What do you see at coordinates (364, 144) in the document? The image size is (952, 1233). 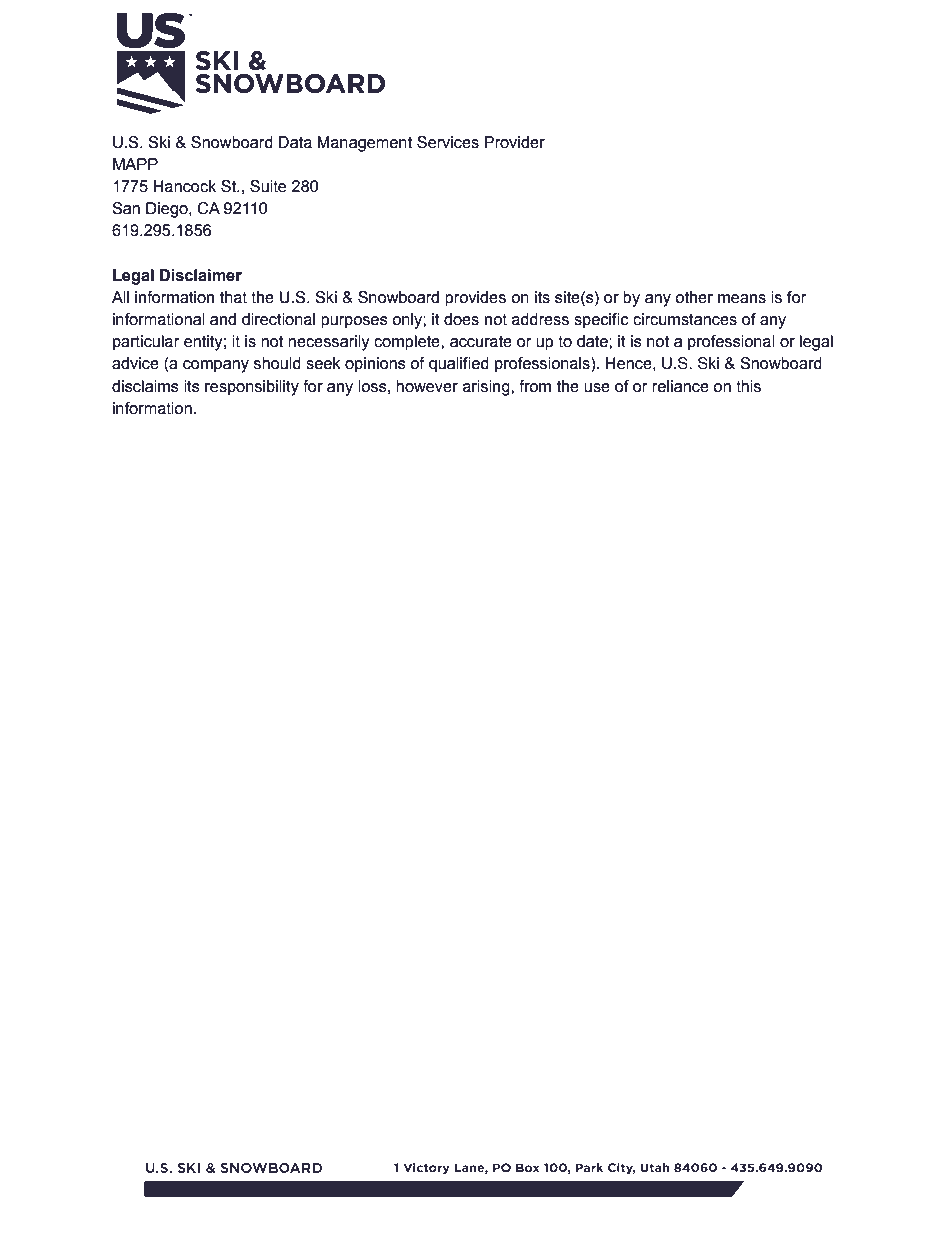 I see `Management` at bounding box center [364, 144].
